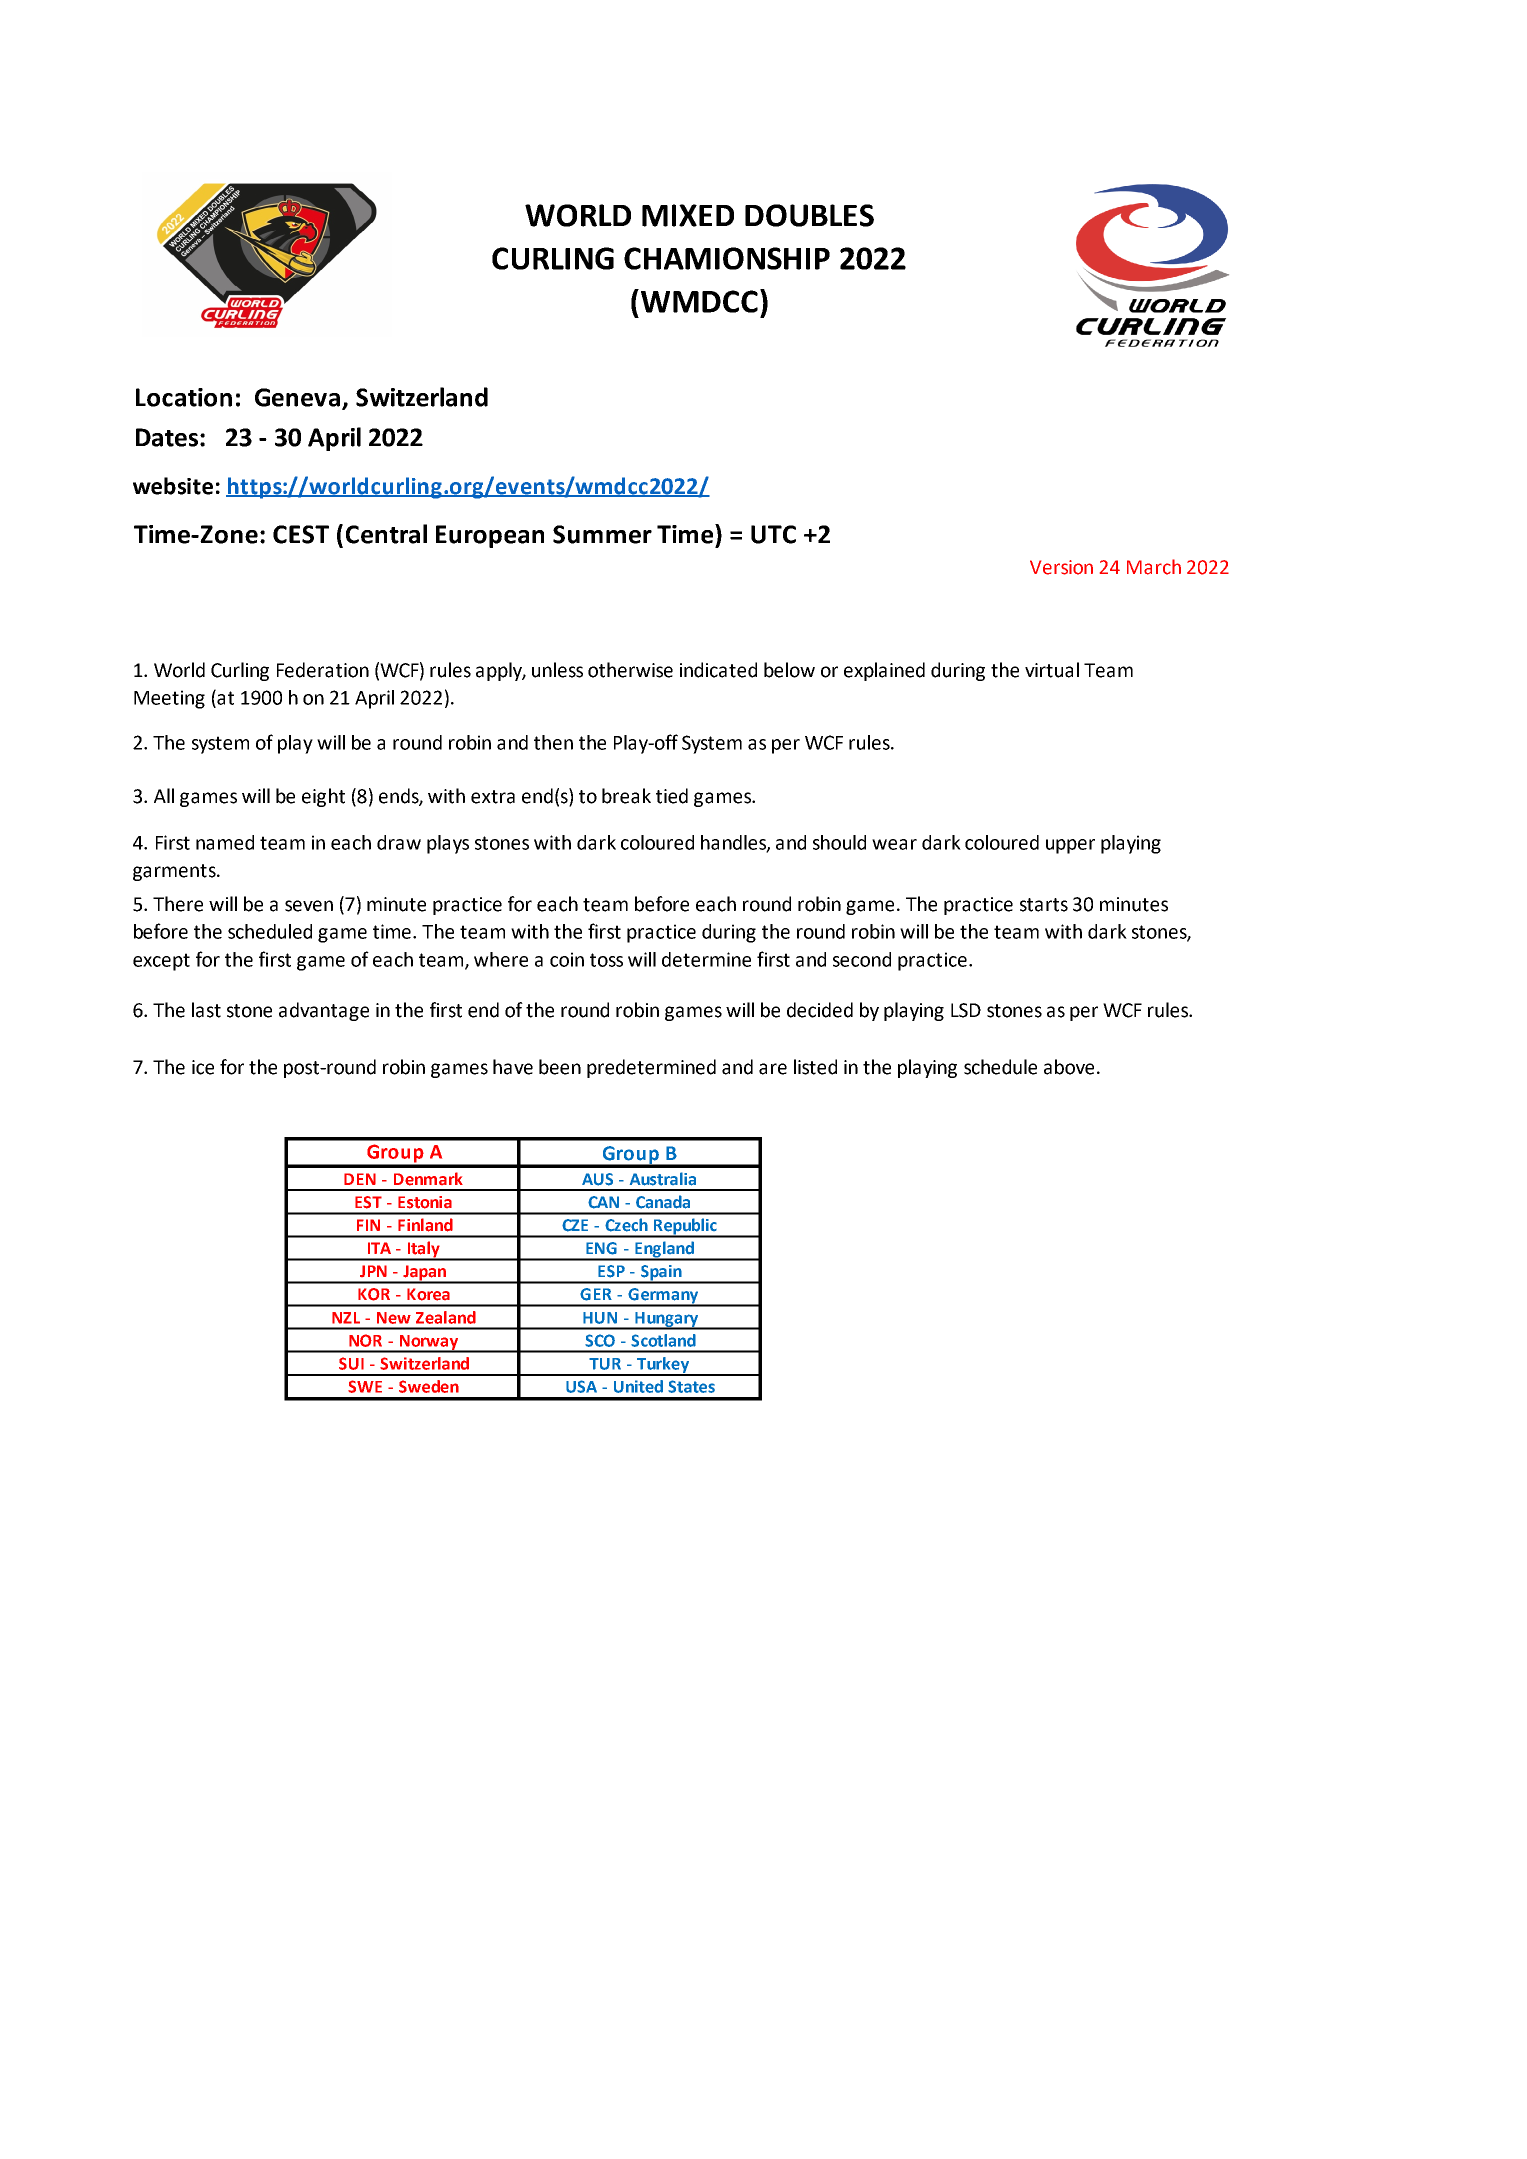 The image size is (1527, 2159). Describe the element at coordinates (1069, 1067) in the page. I see `above` at that location.
